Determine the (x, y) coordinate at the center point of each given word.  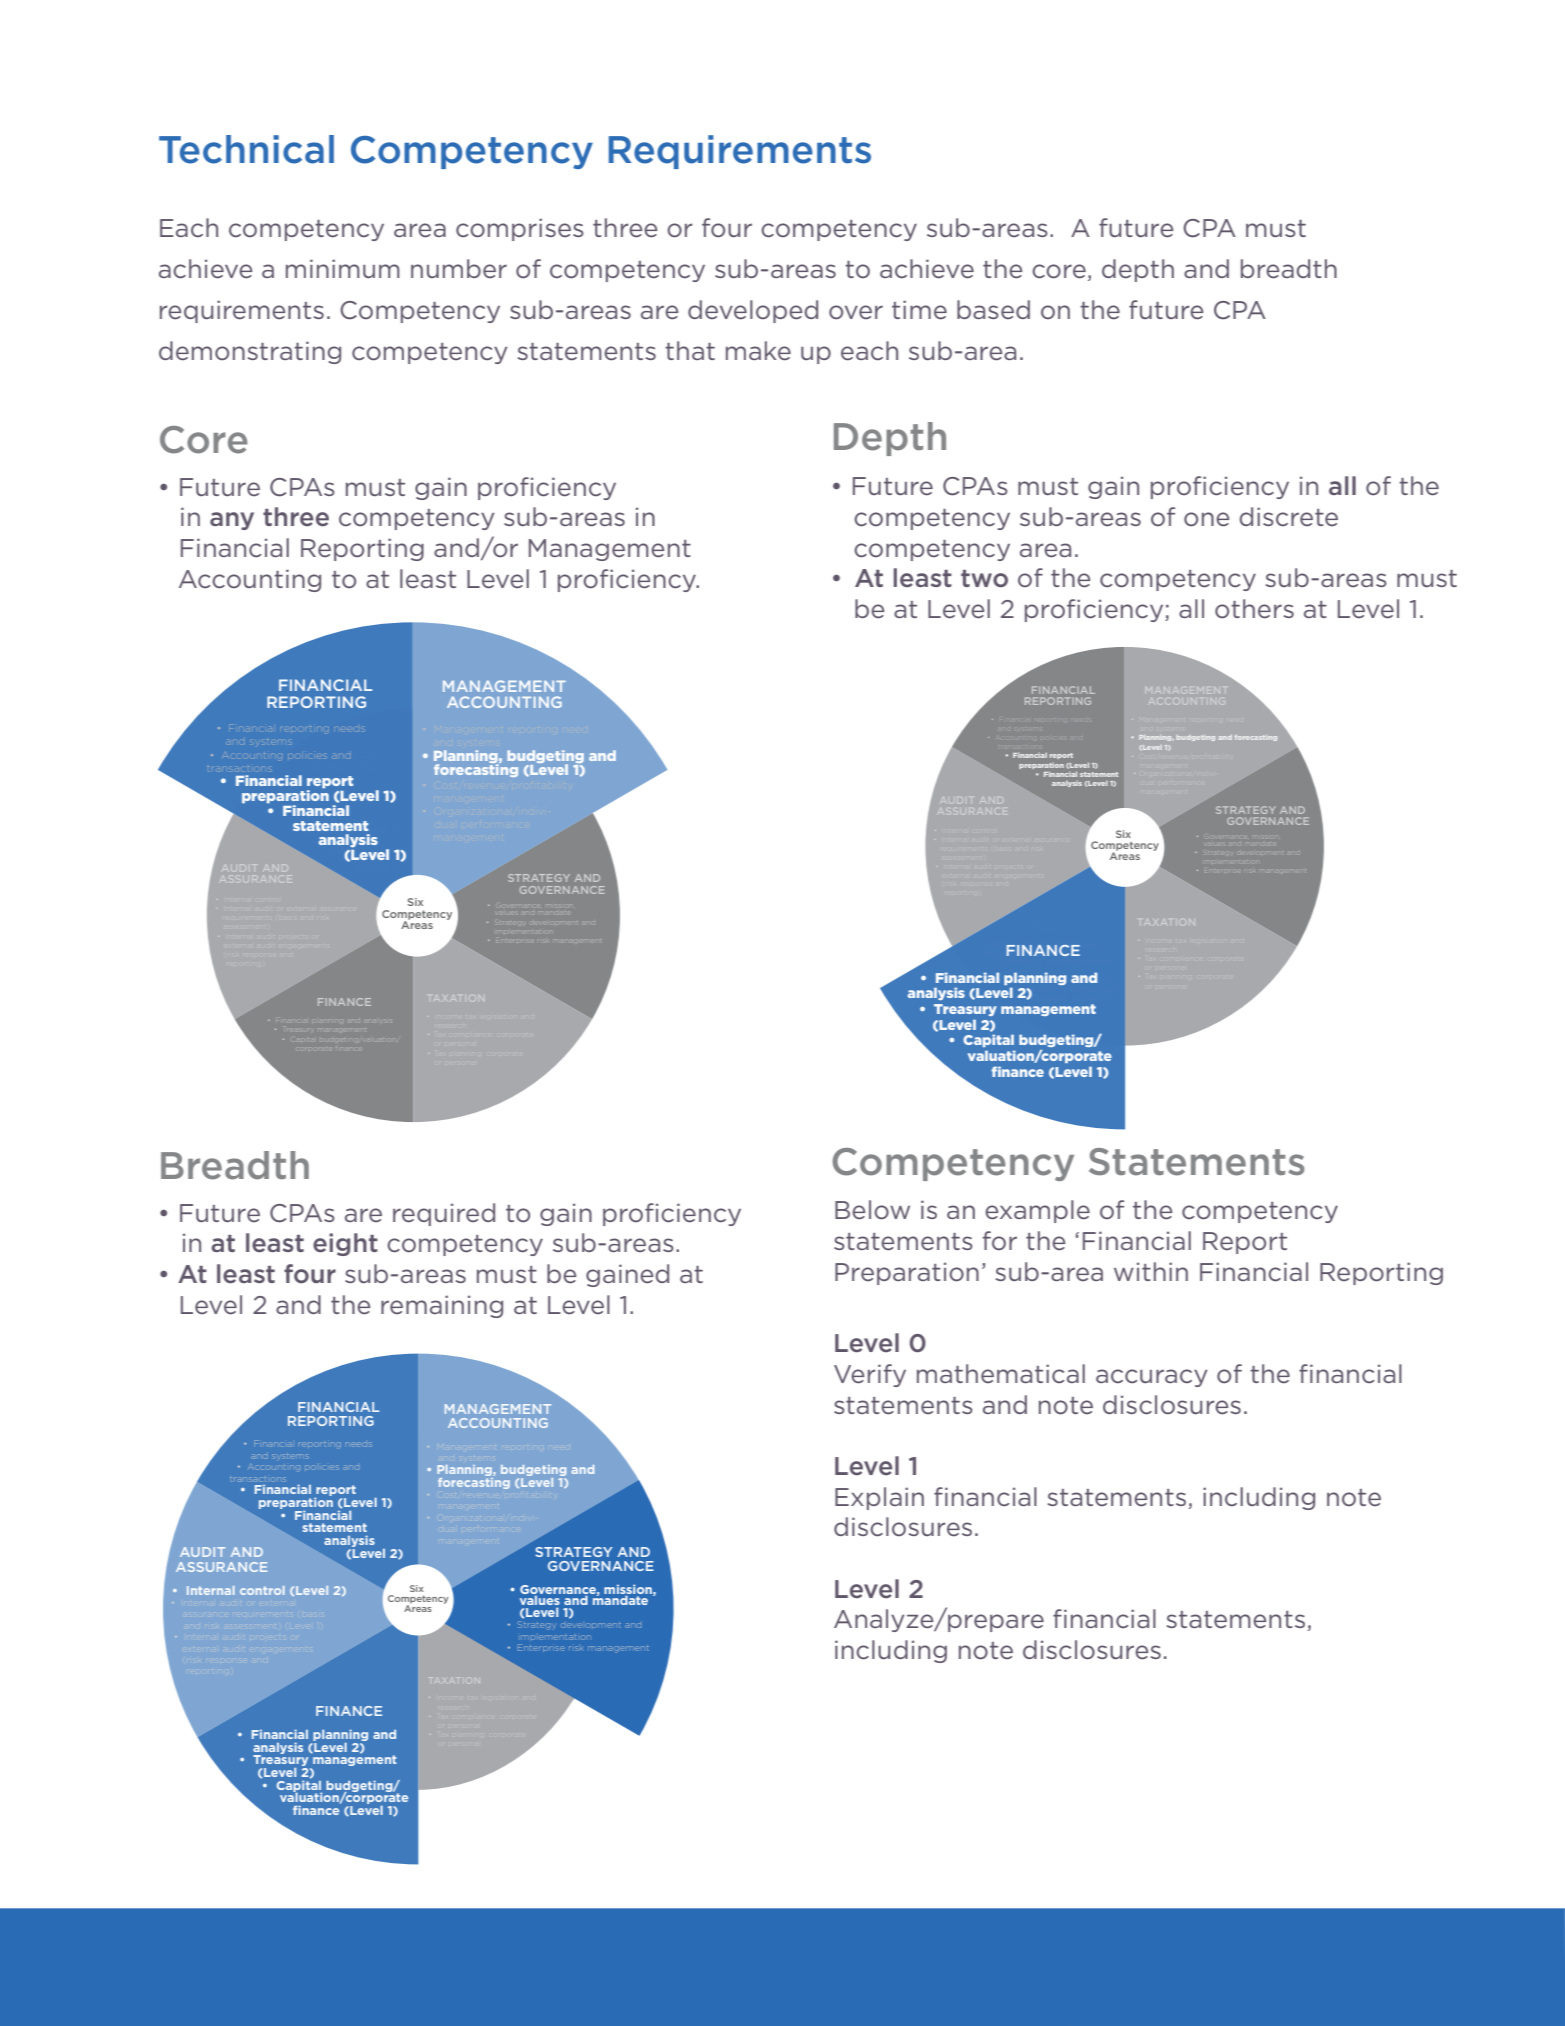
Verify (870, 1375)
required (444, 1214)
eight (345, 1244)
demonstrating (250, 352)
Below (872, 1210)
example (1037, 1211)
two (984, 579)
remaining (442, 1306)
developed (753, 311)
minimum (343, 268)
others (1254, 609)
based (993, 309)
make (758, 351)
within (1151, 1271)
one (1206, 519)
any (232, 521)
